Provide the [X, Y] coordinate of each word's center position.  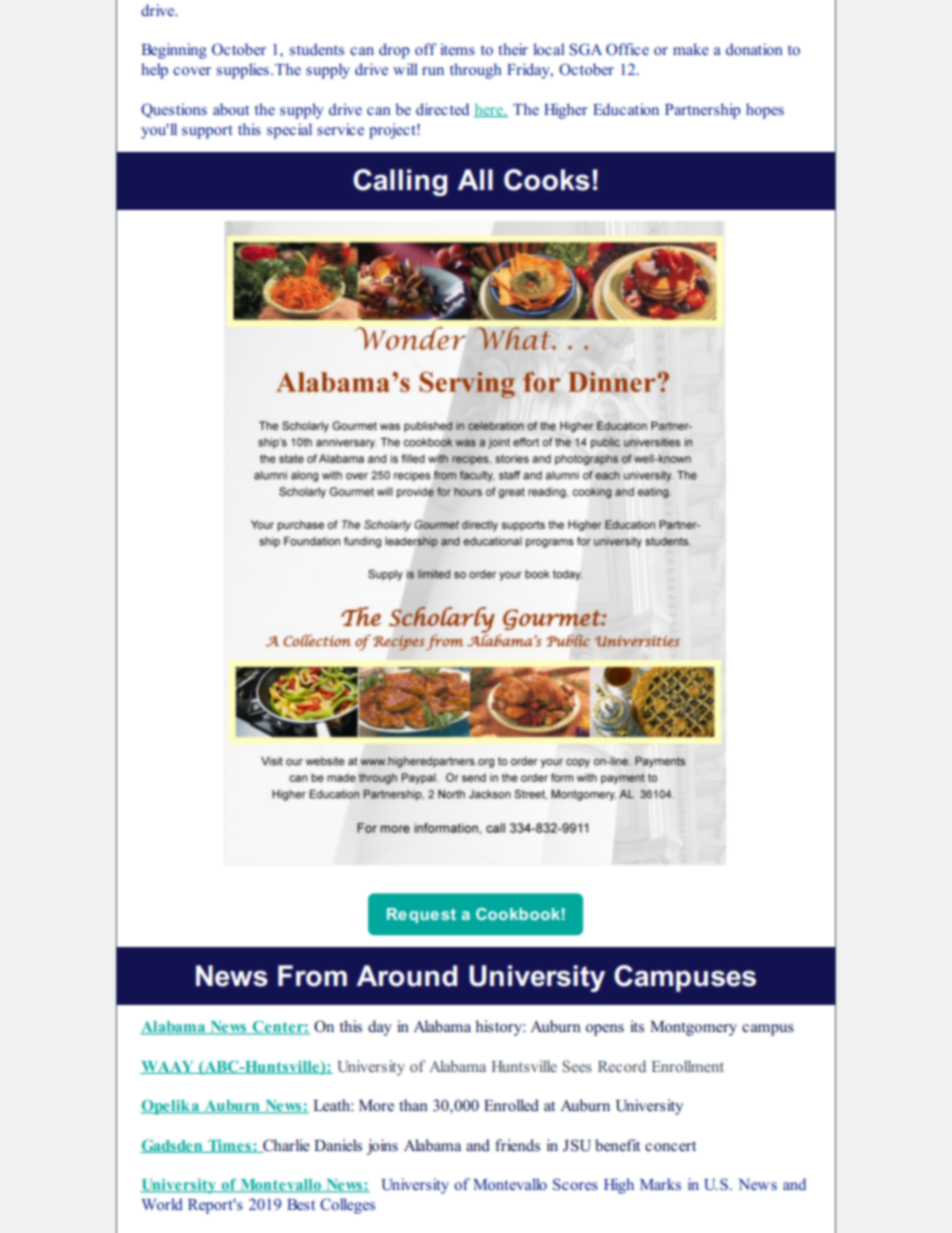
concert [670, 1146]
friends [517, 1145]
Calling [400, 182]
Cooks [547, 180]
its [637, 1026]
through [476, 71]
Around [407, 976]
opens [605, 1030]
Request [421, 915]
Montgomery [693, 1028]
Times [229, 1146]
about [231, 109]
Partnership [703, 111]
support [207, 132]
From [312, 976]
